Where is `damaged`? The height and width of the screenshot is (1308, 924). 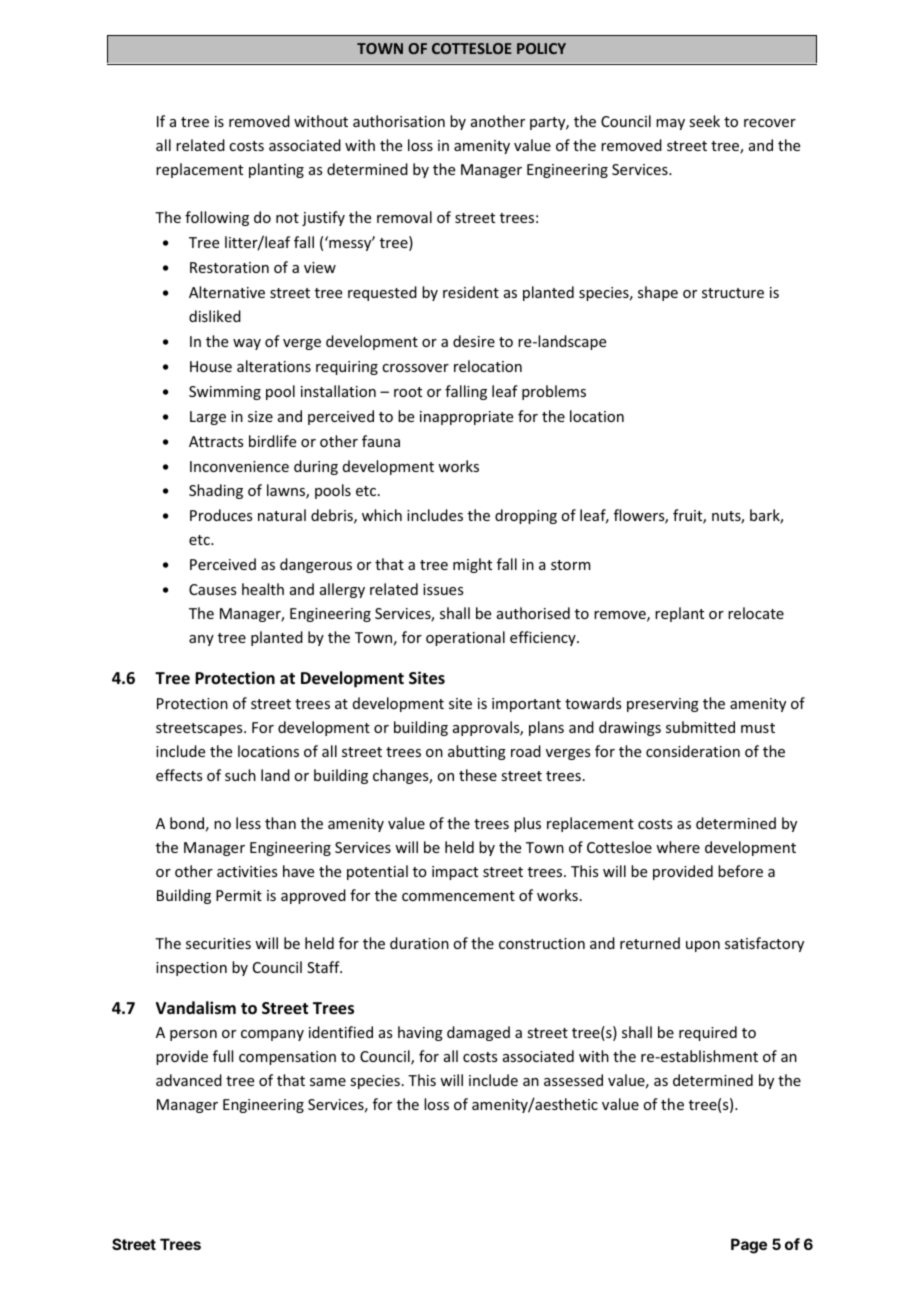 damaged is located at coordinates (478, 1033).
